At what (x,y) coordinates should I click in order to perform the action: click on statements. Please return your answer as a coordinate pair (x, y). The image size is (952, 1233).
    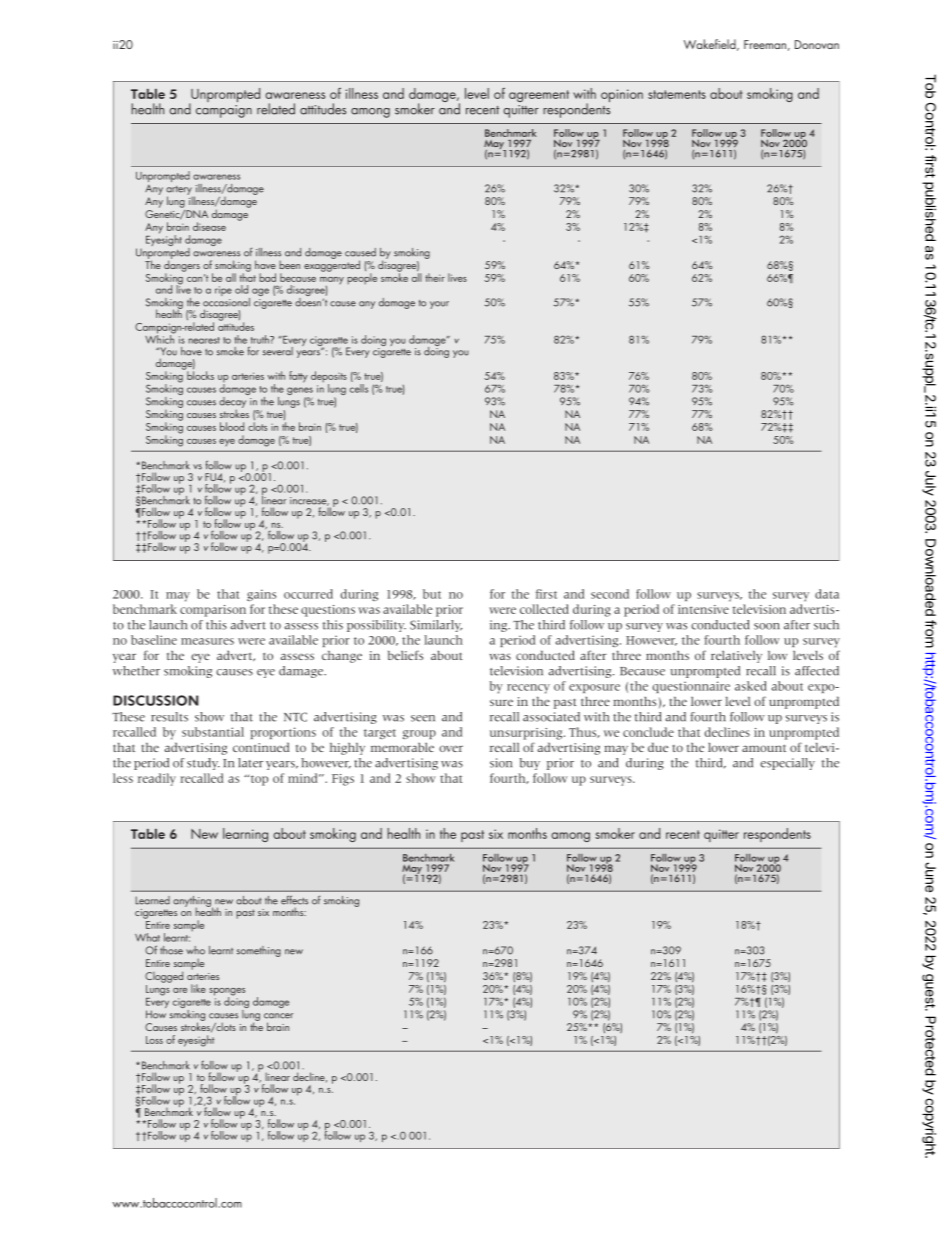
    Looking at the image, I should click on (677, 94).
